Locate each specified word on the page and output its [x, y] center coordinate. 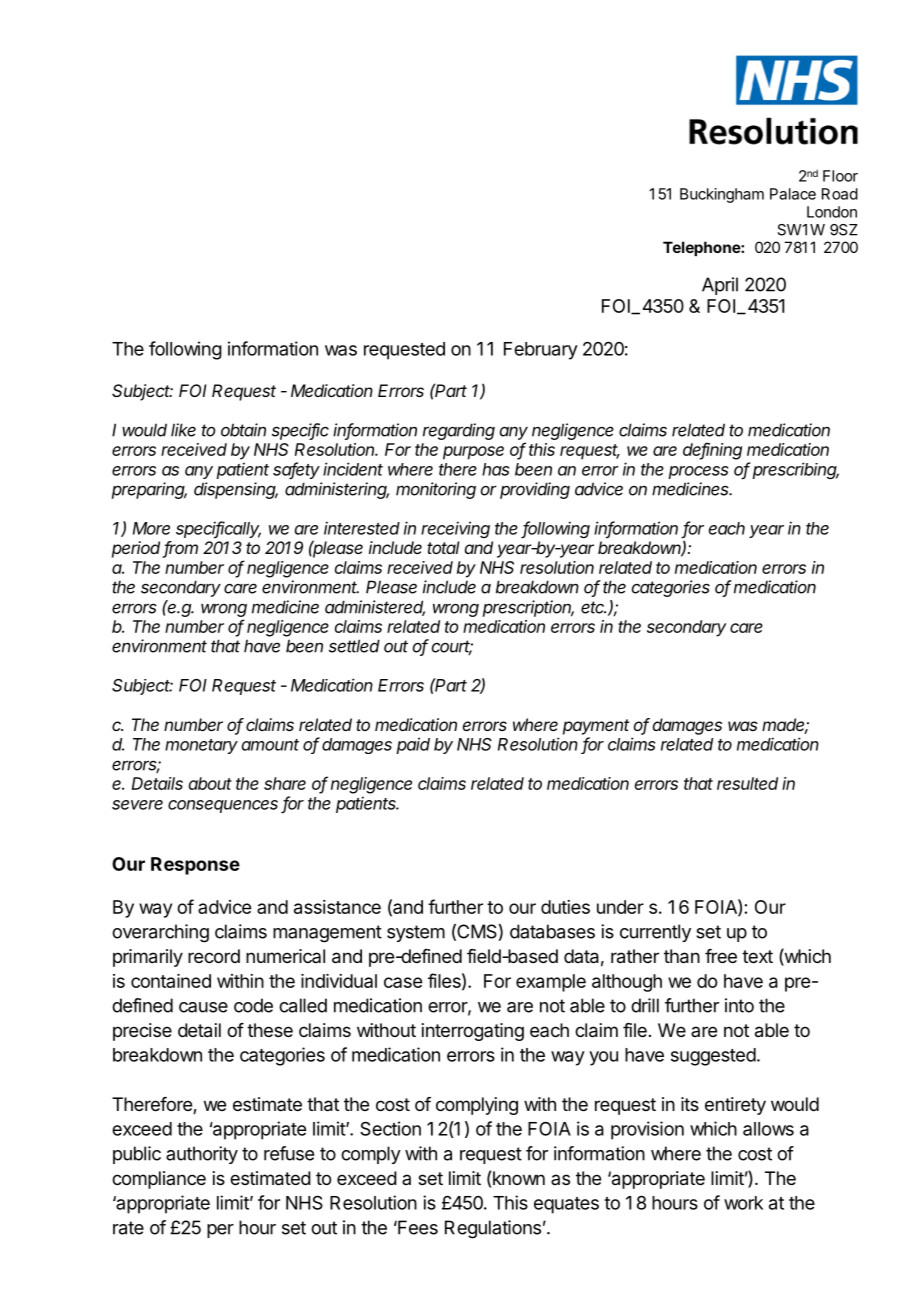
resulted [747, 783]
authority [202, 1155]
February [541, 351]
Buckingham [722, 195]
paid [413, 745]
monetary [201, 746]
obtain [243, 430]
